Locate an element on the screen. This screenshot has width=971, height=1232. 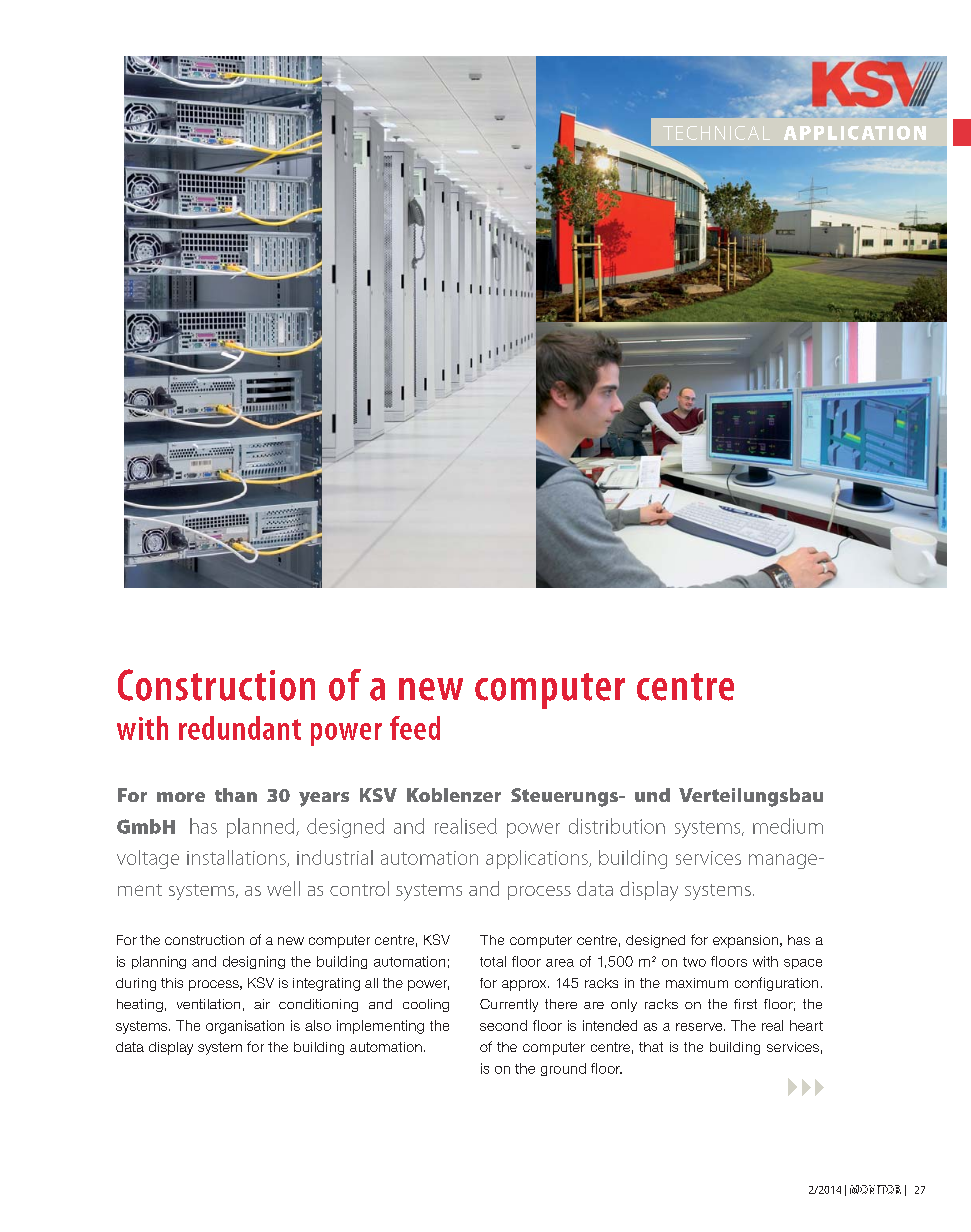
more is located at coordinates (181, 797).
